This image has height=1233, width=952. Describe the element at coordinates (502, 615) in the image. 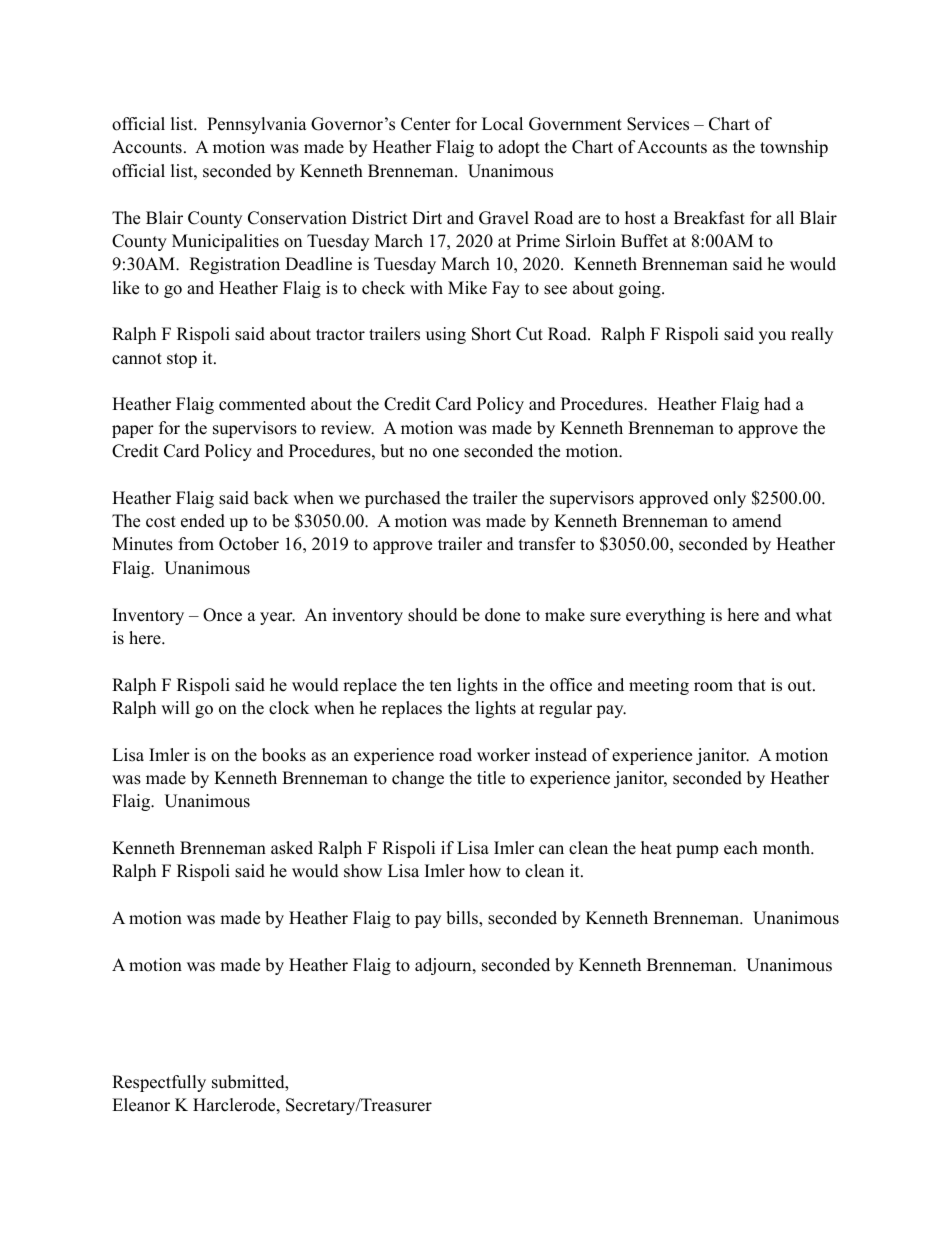

I see `done` at that location.
